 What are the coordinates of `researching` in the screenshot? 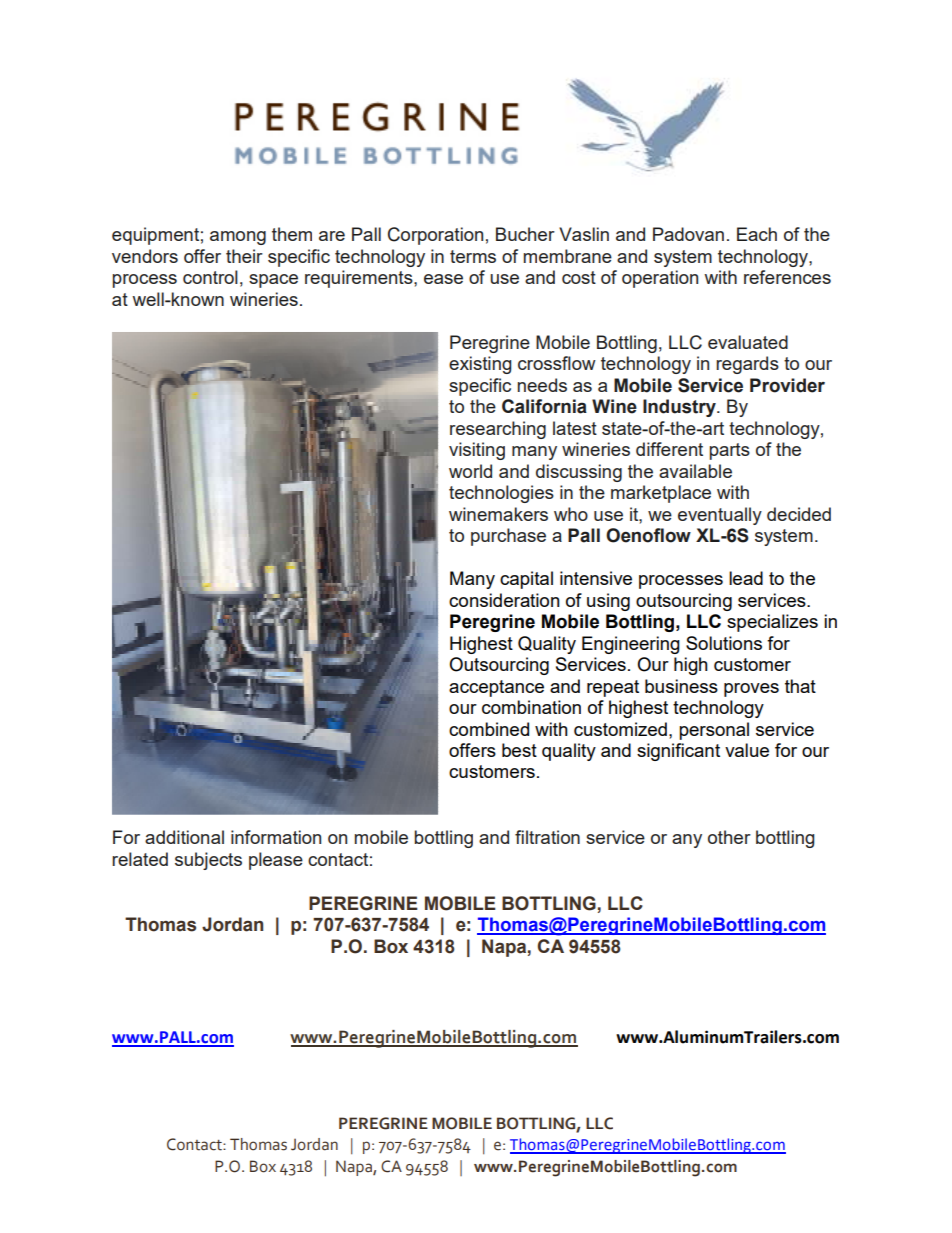 It's located at (498, 430).
